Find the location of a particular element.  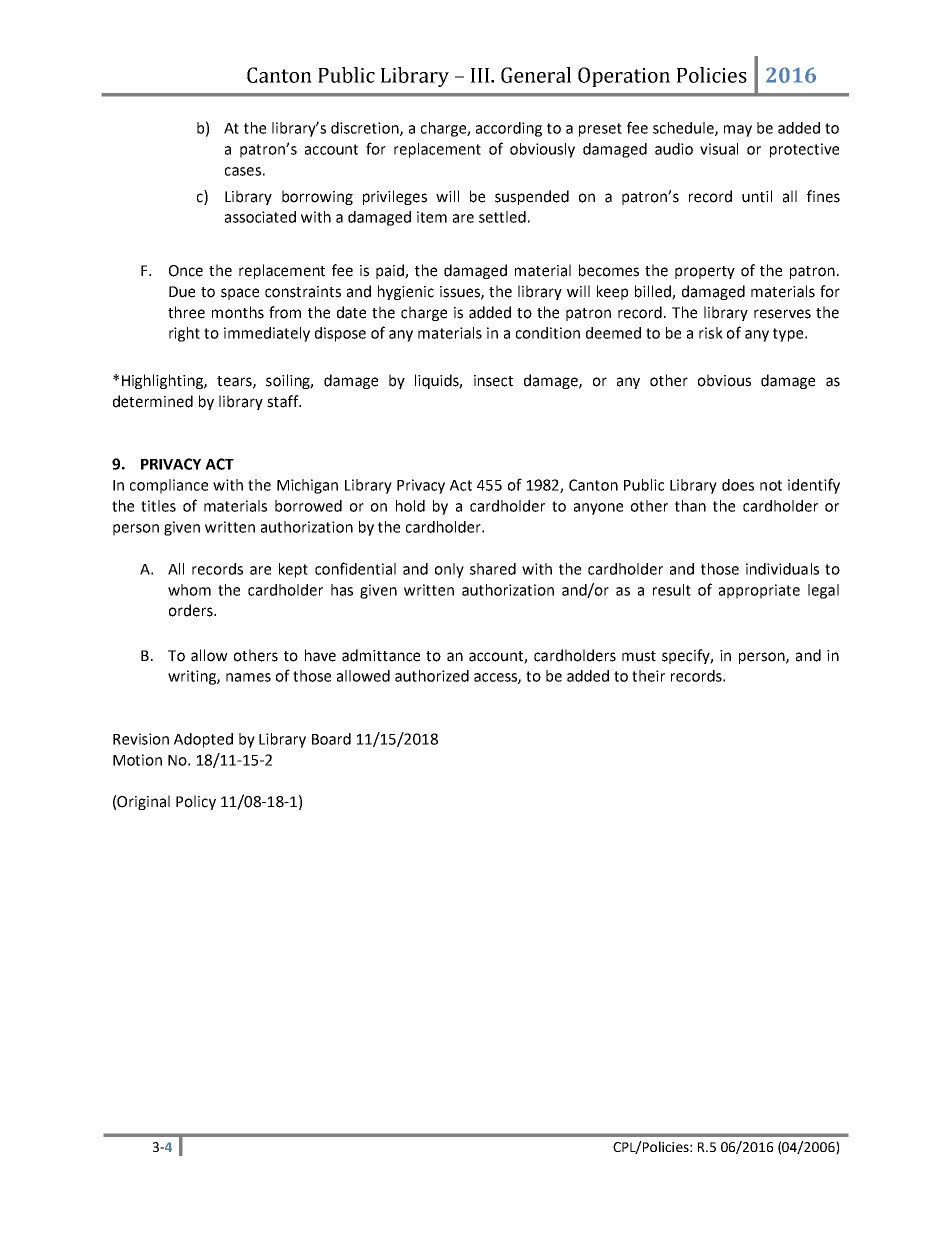

staff is located at coordinates (284, 401).
